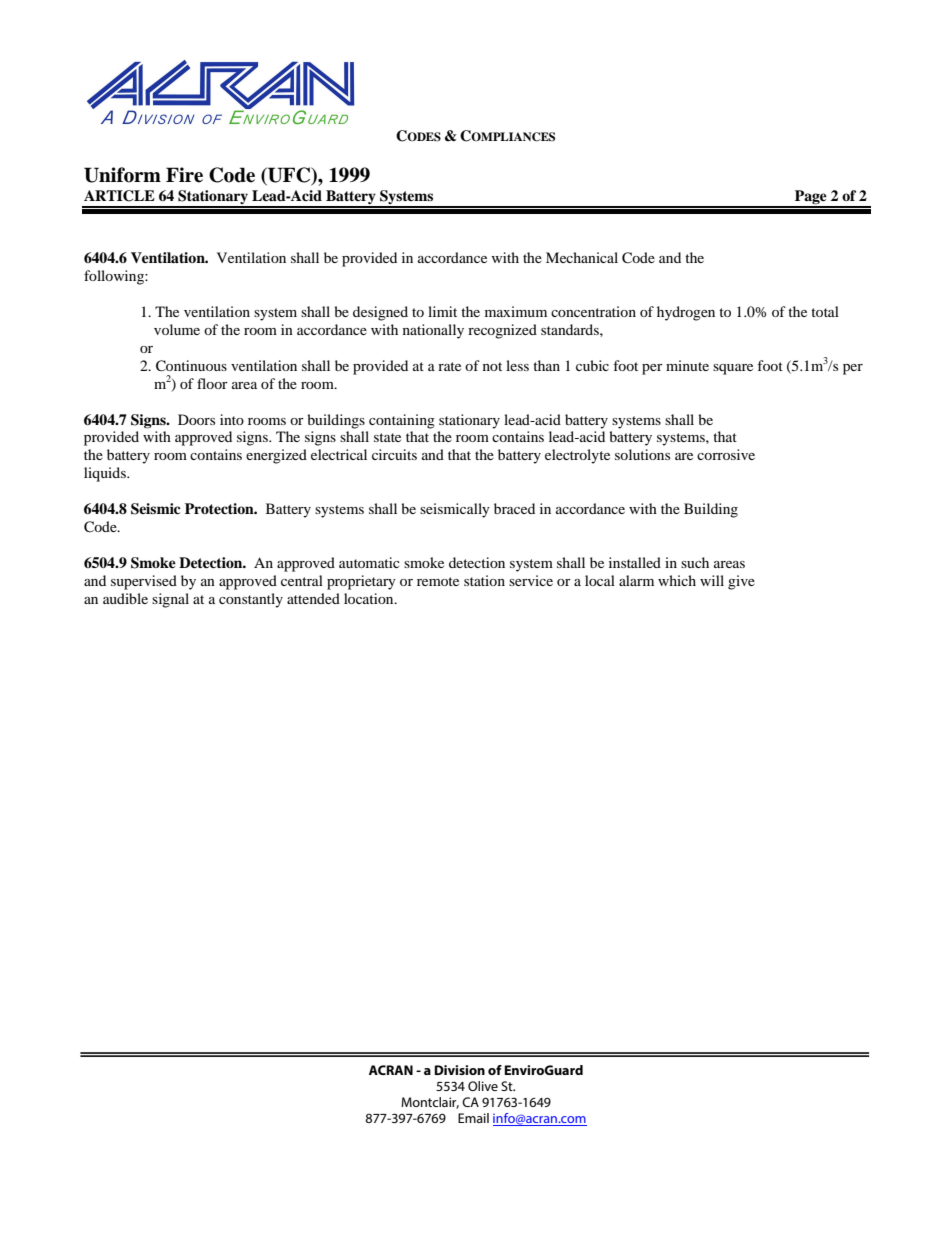 This document has height=1233, width=952. What do you see at coordinates (438, 581) in the document?
I see `remote` at bounding box center [438, 581].
